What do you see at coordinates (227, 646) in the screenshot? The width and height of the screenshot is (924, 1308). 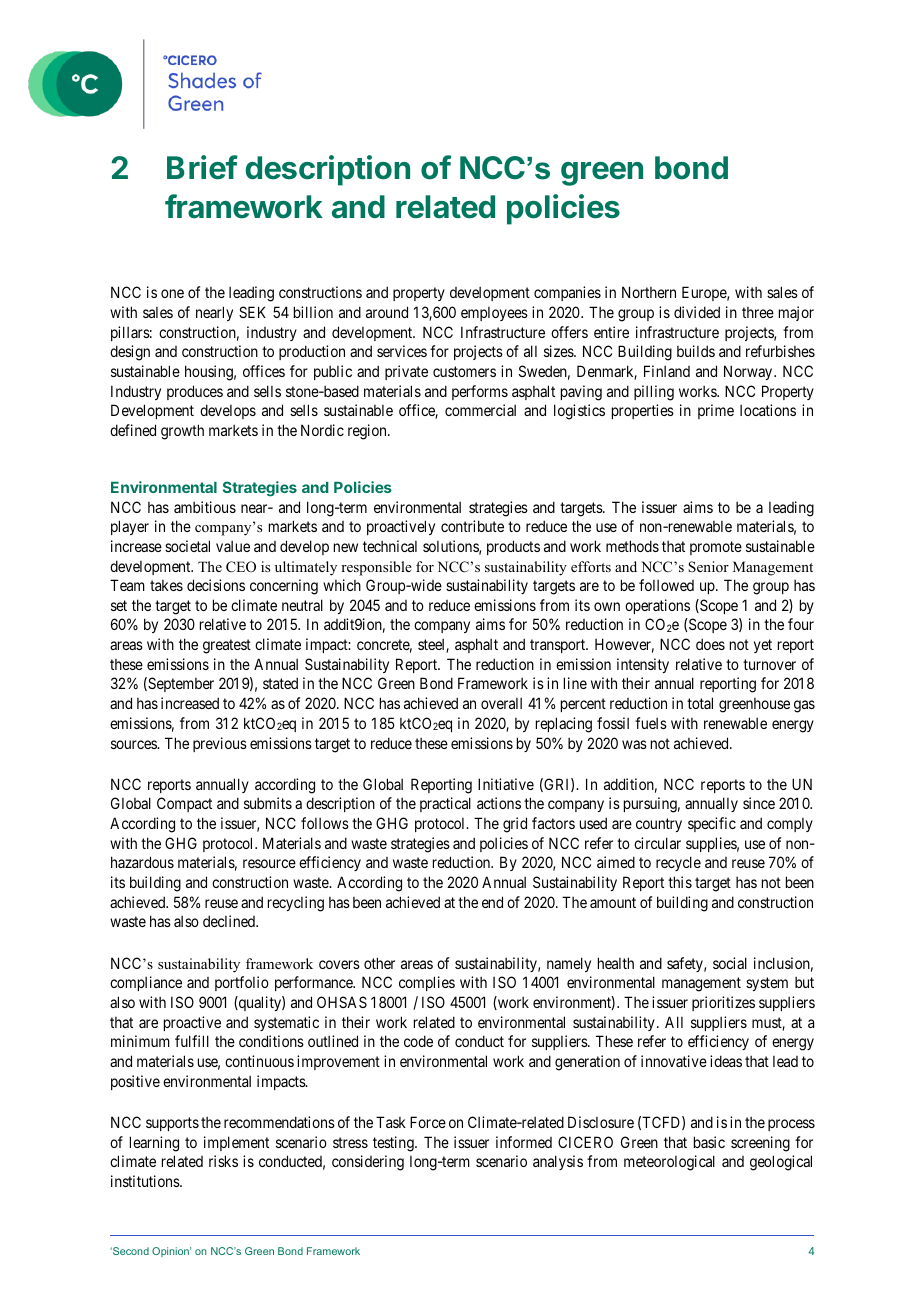 I see `greatest` at bounding box center [227, 646].
